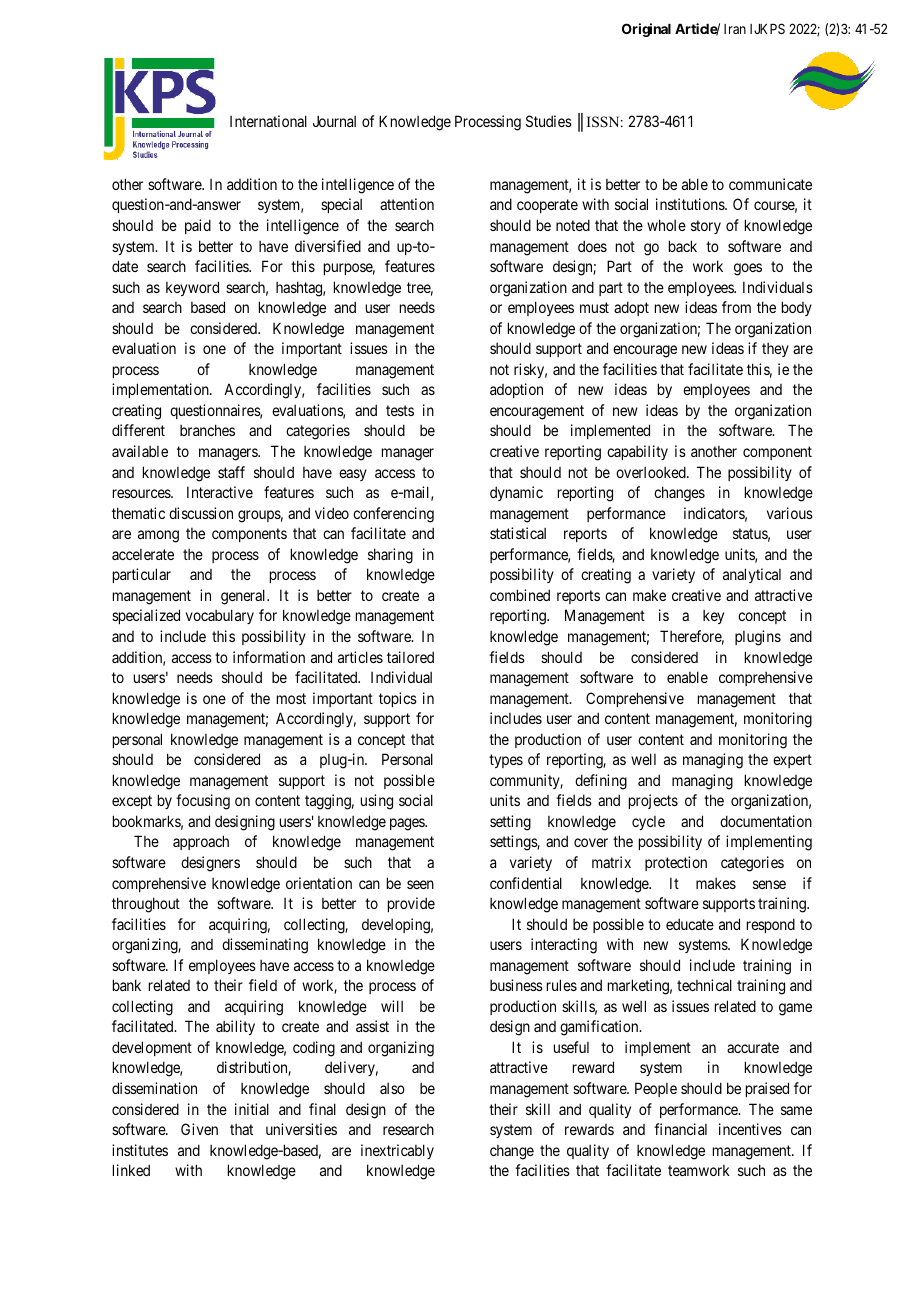 Image resolution: width=924 pixels, height=1308 pixels. I want to click on incentives, so click(750, 1129).
